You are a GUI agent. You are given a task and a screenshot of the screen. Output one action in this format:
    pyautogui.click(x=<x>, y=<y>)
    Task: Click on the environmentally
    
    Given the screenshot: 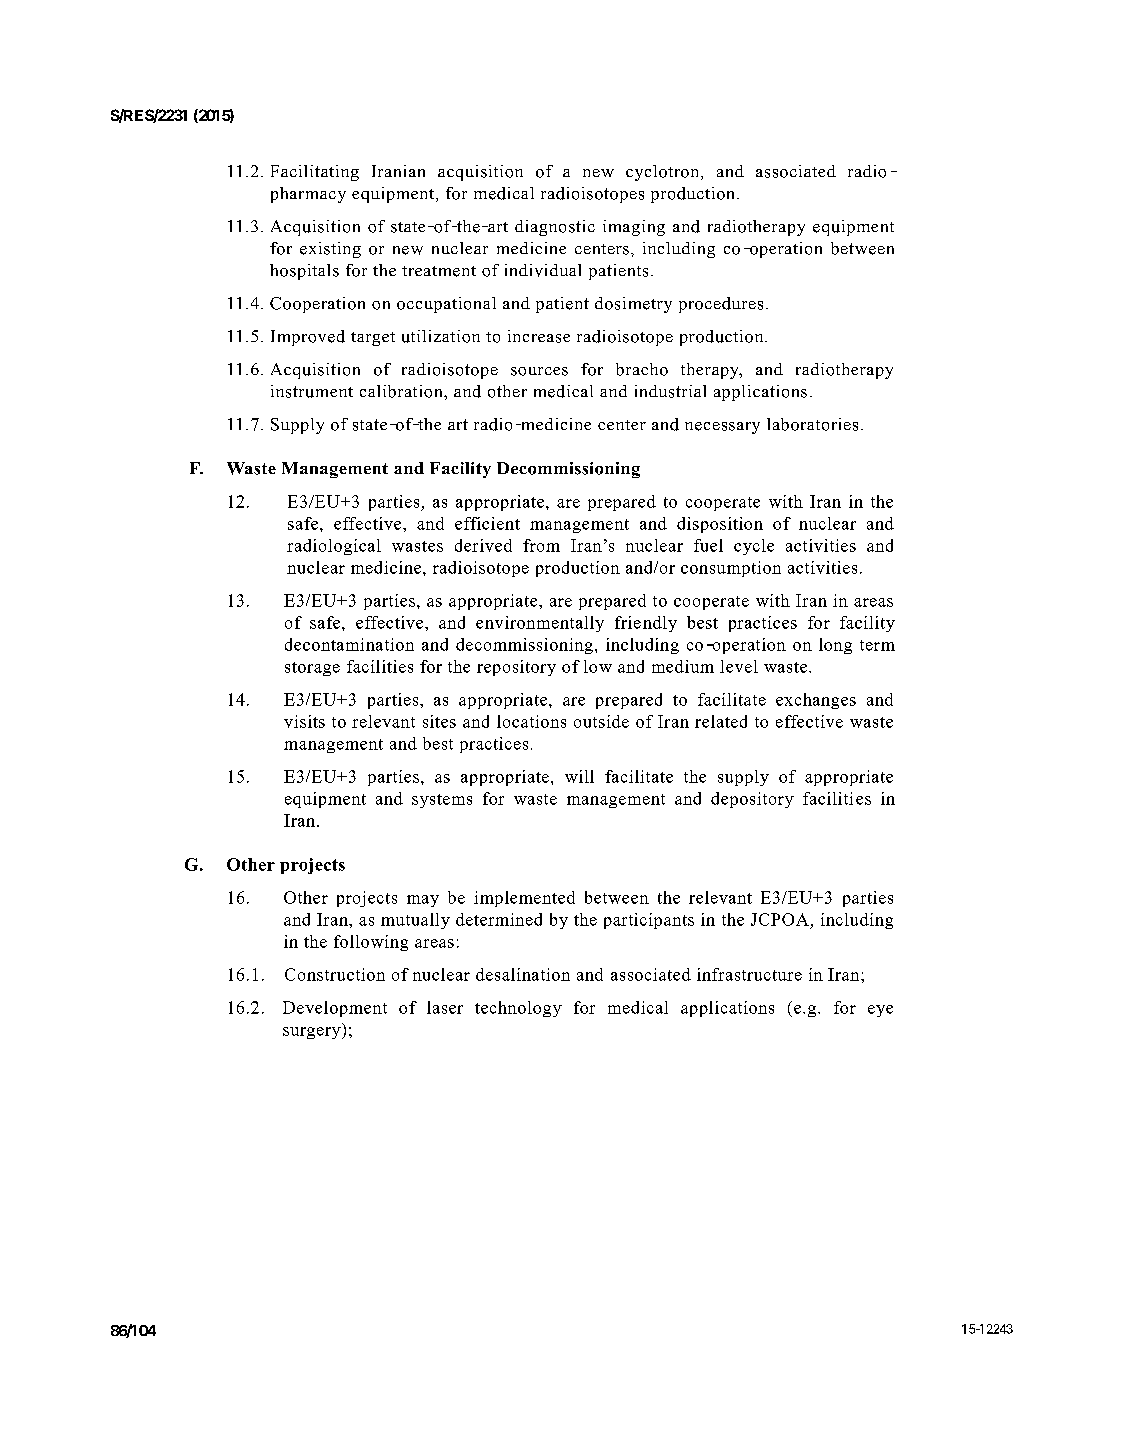 What is the action you would take?
    pyautogui.click(x=540, y=624)
